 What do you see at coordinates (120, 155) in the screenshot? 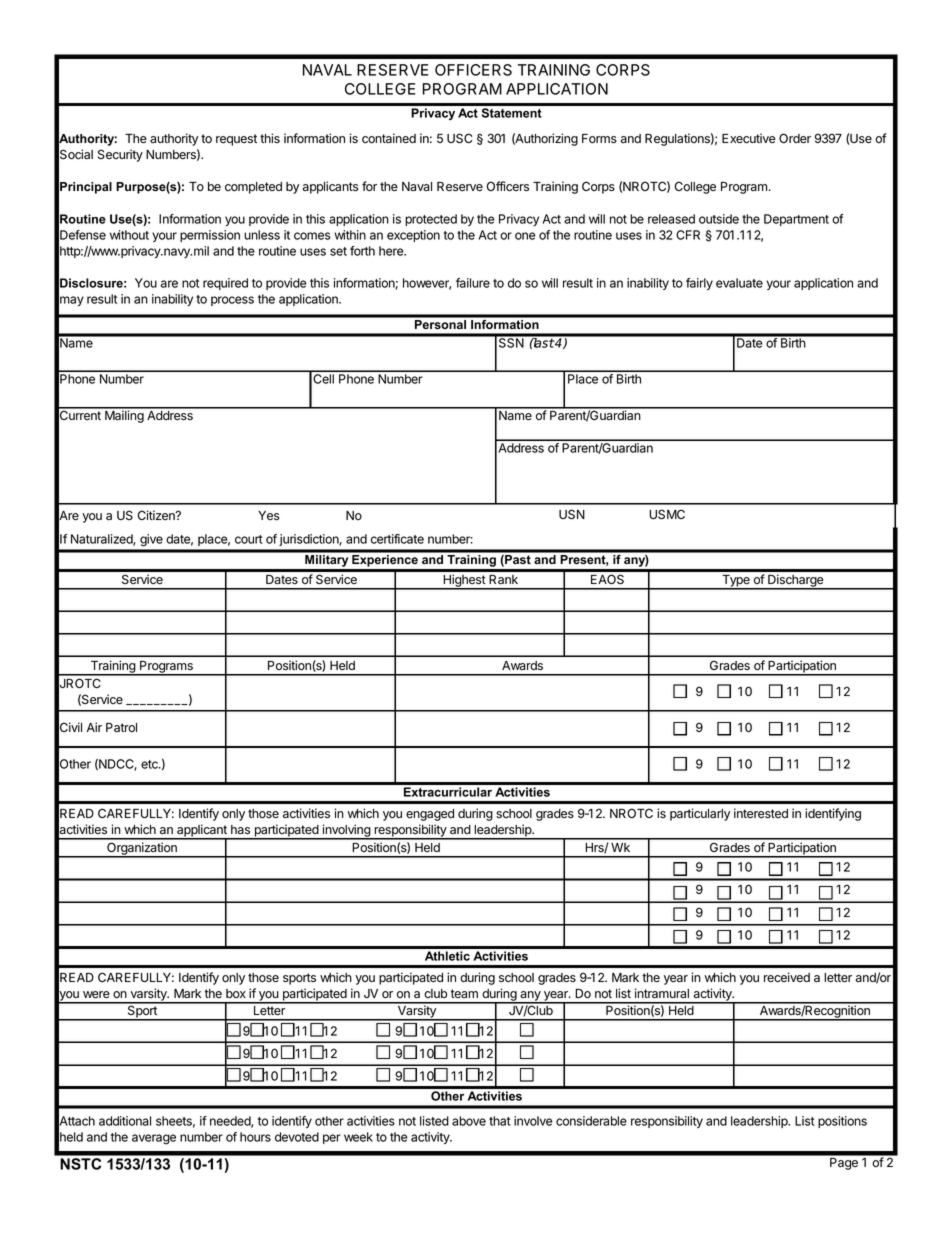
I see `Security` at bounding box center [120, 155].
